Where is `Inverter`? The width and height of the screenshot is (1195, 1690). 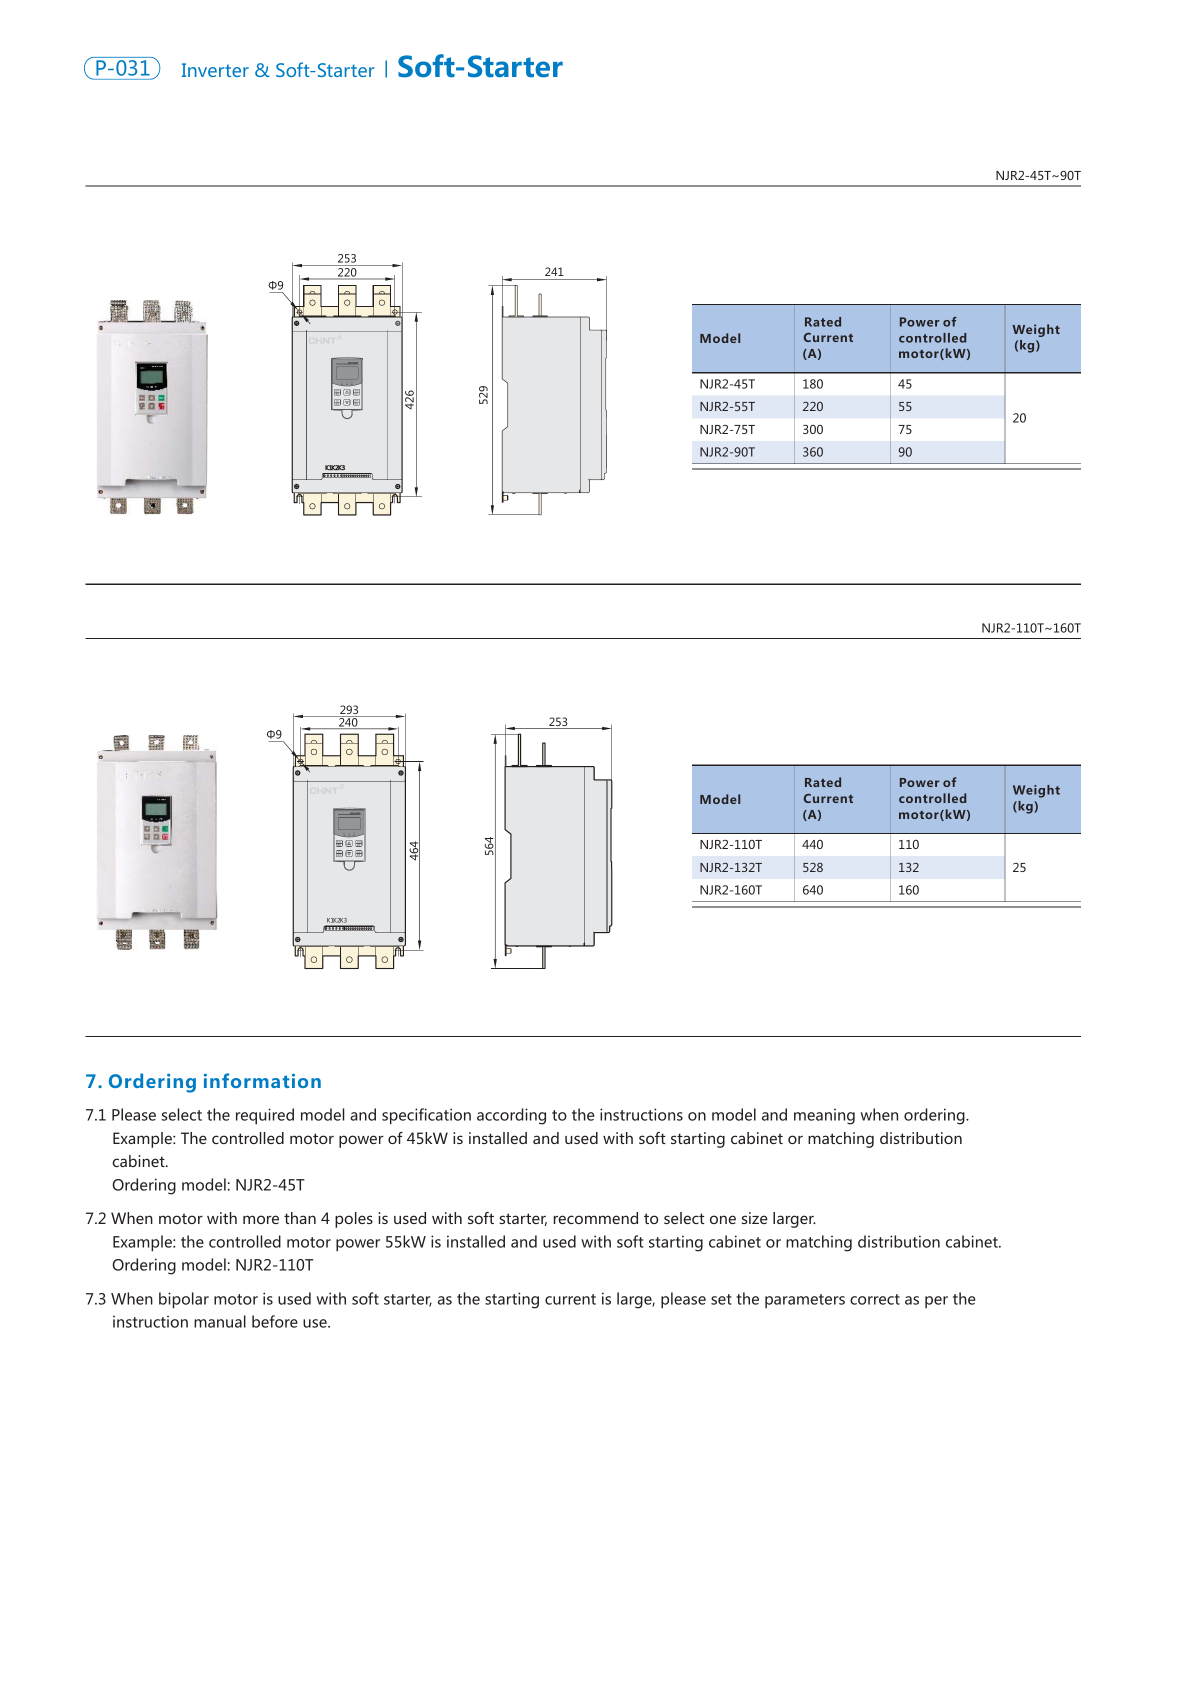
Inverter is located at coordinates (215, 70).
